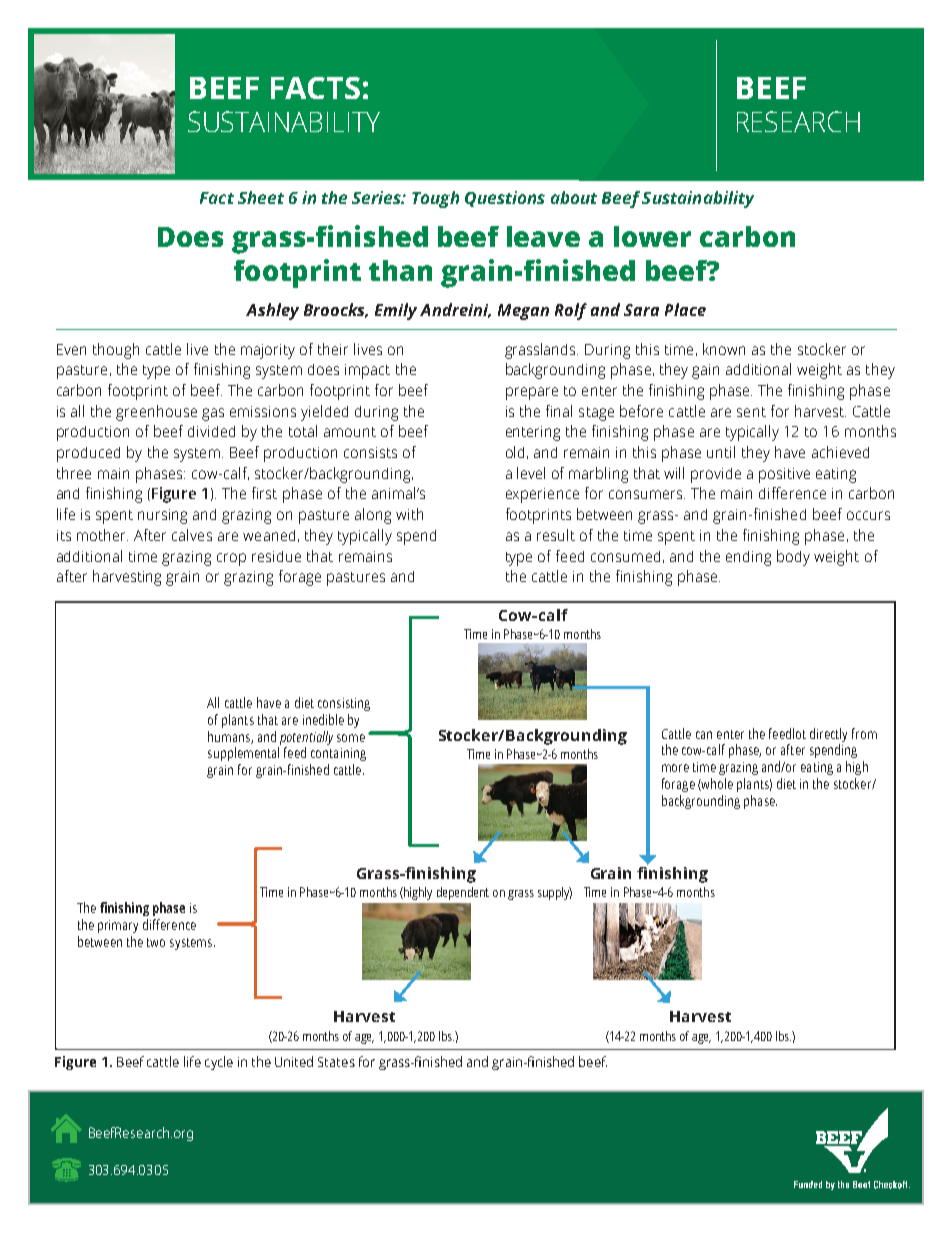 This document has width=952, height=1233. I want to click on old, so click(515, 452).
